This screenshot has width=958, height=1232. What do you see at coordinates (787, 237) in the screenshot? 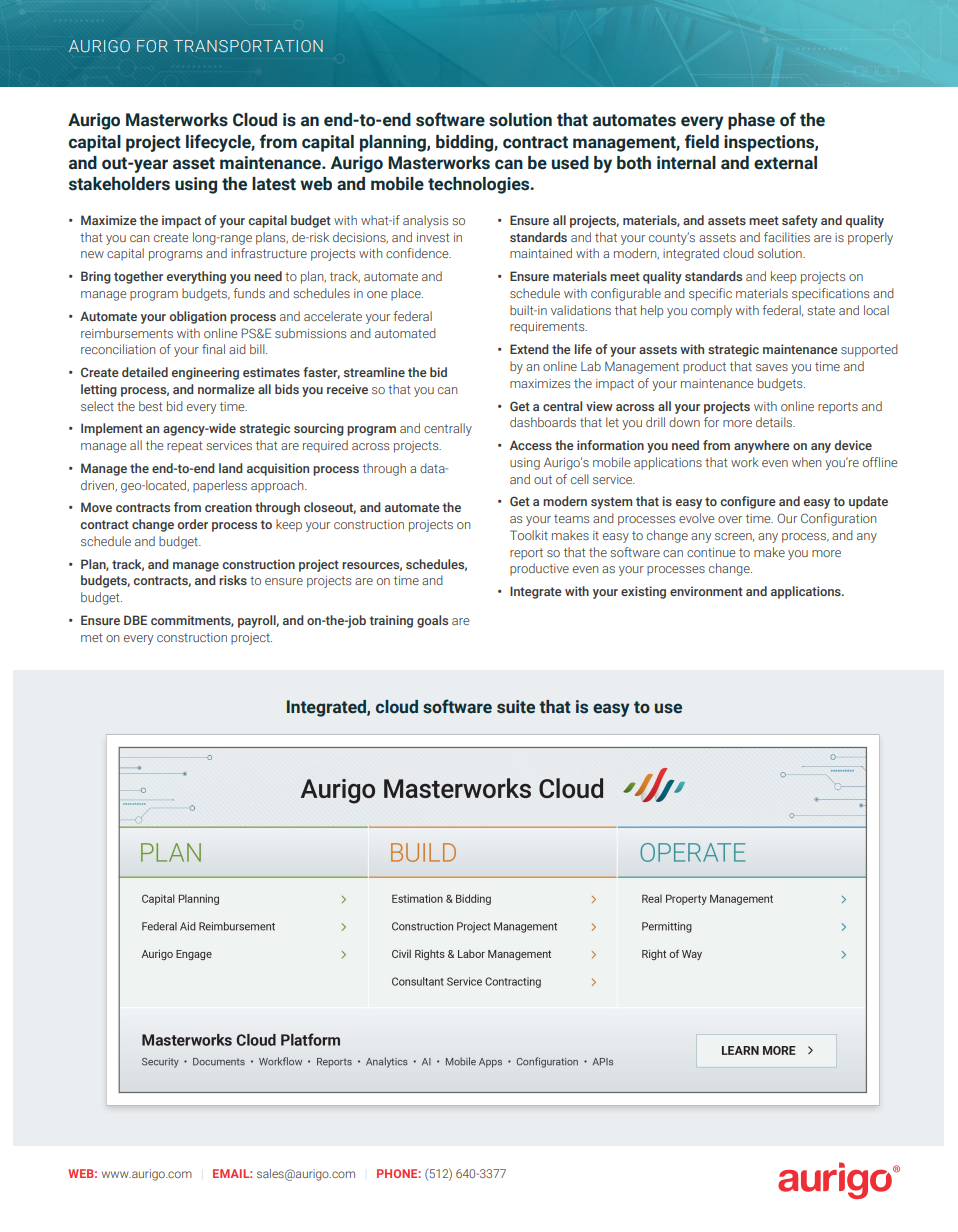
I see `facilities` at bounding box center [787, 237].
